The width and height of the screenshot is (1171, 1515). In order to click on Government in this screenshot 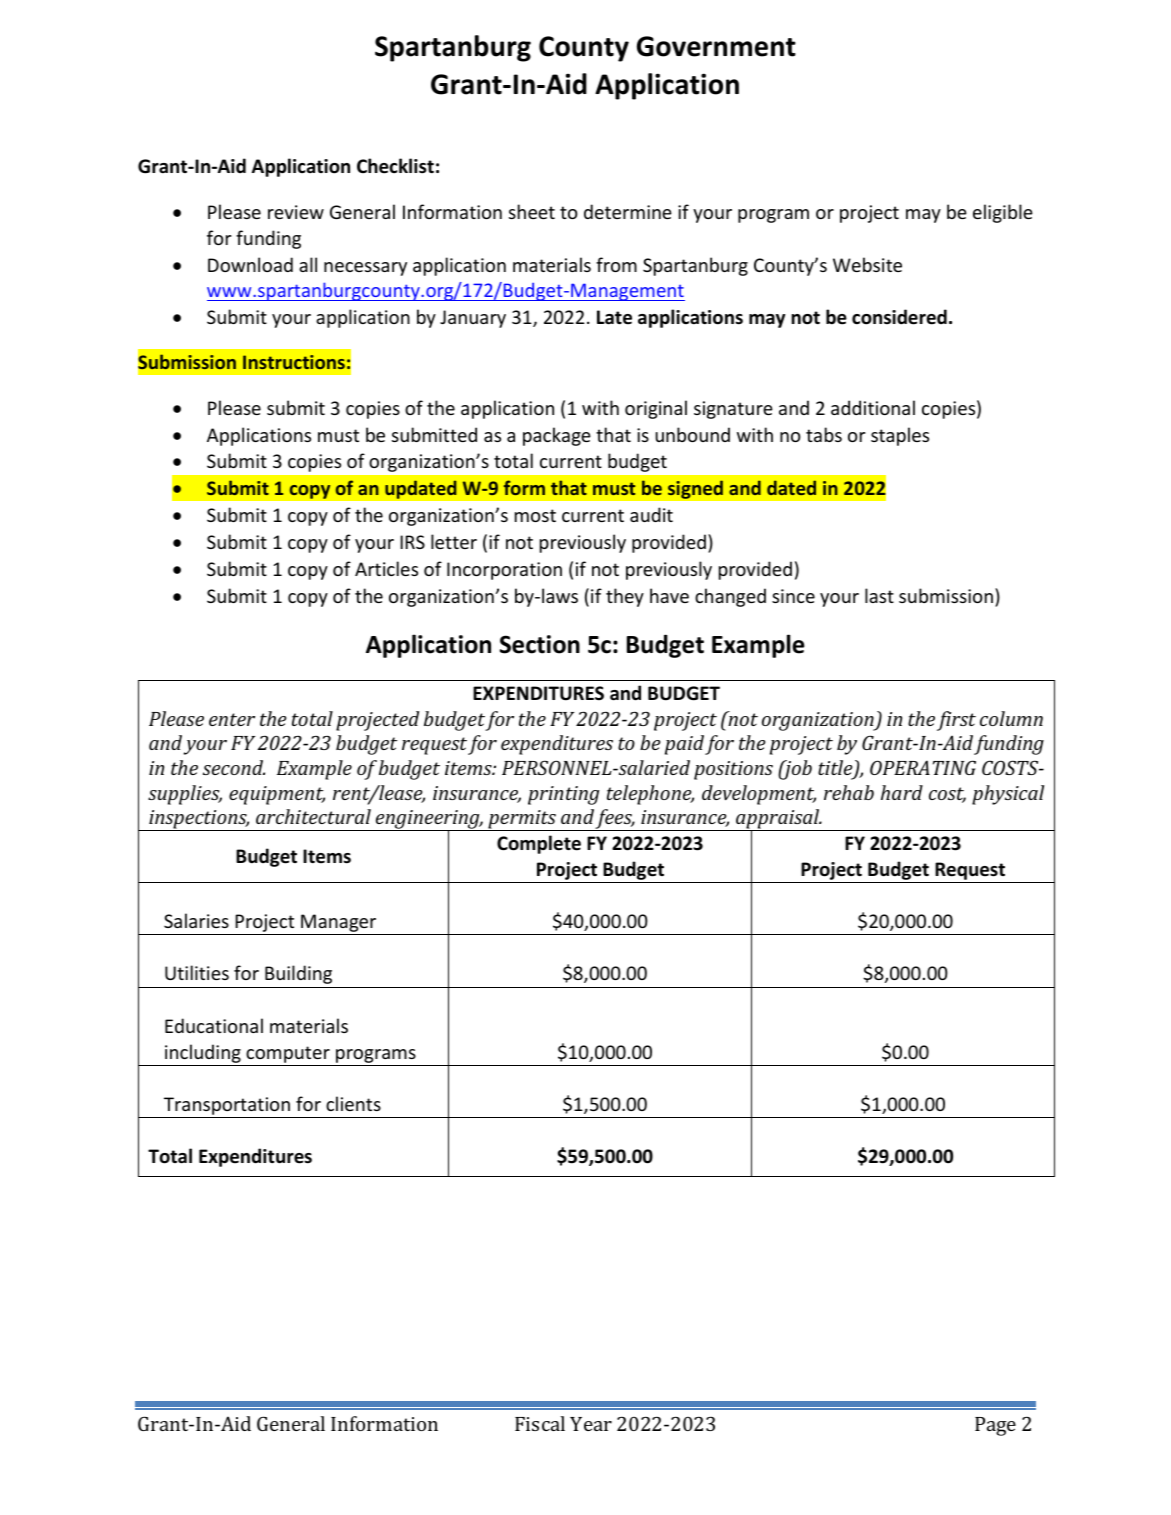, I will do `click(716, 46)`.
